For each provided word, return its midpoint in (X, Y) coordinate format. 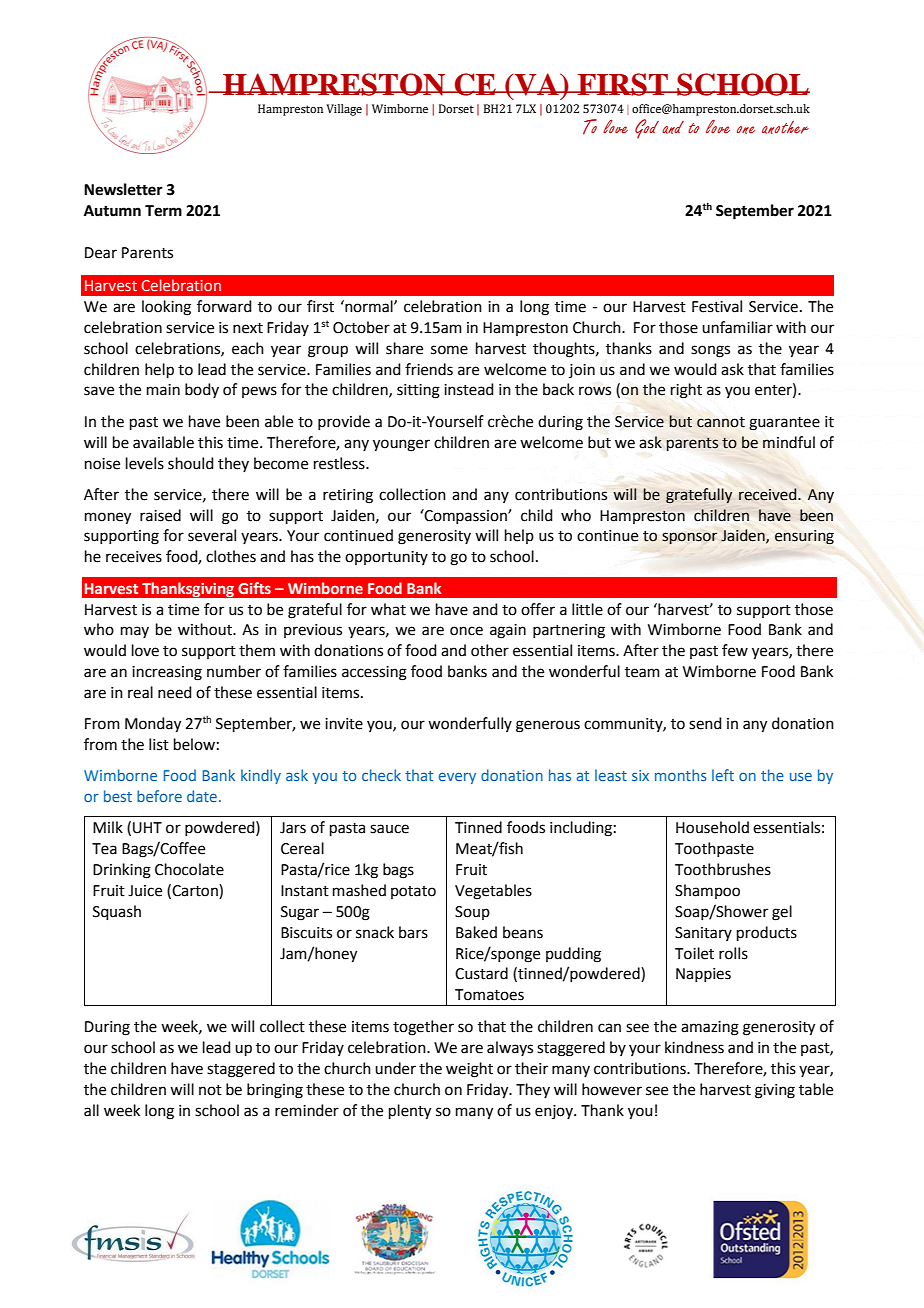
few (735, 650)
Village (344, 110)
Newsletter (123, 189)
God (647, 129)
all (91, 1110)
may (135, 632)
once (466, 631)
